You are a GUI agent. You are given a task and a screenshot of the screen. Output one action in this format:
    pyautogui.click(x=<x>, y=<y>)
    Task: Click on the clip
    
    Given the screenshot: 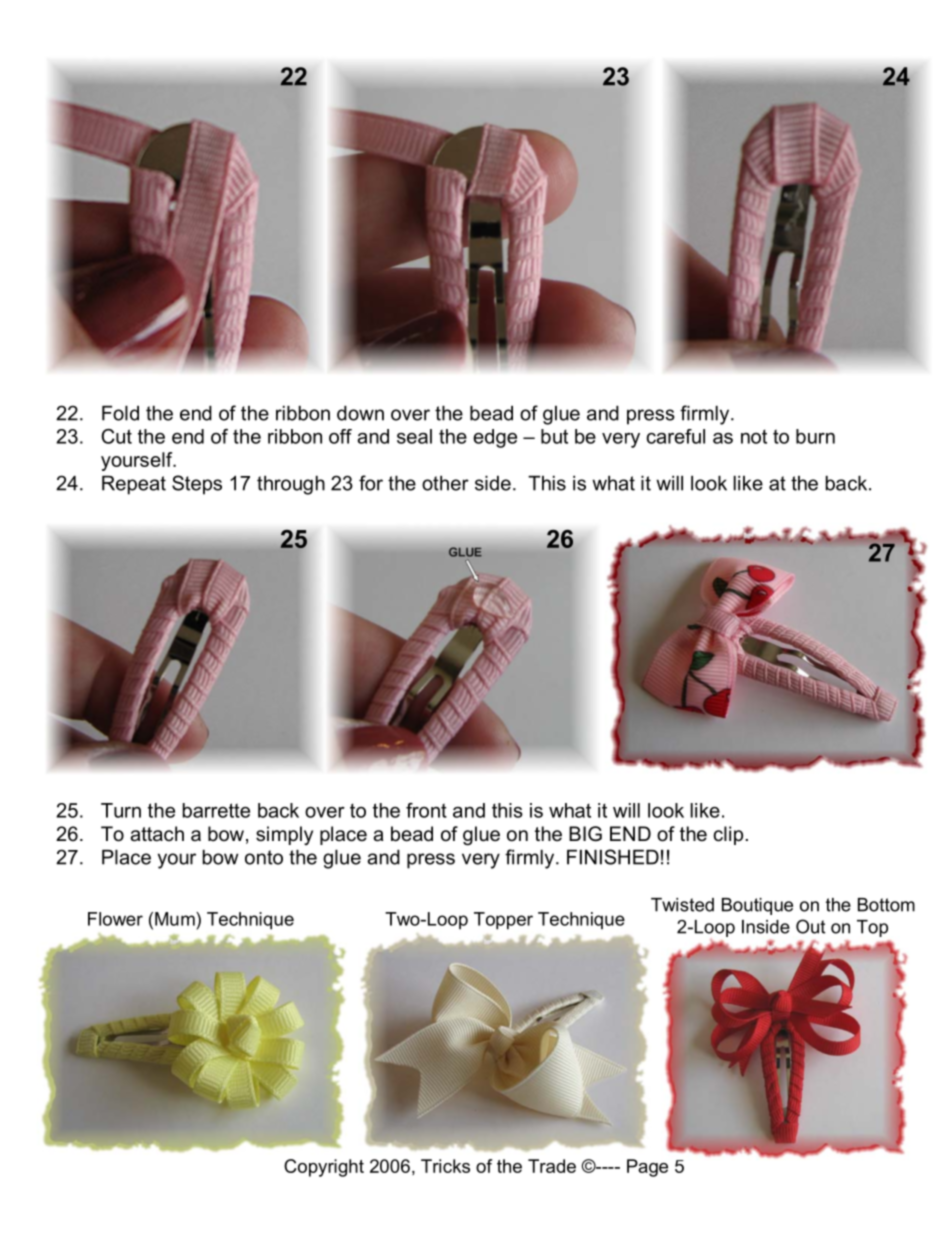 What is the action you would take?
    pyautogui.click(x=728, y=835)
